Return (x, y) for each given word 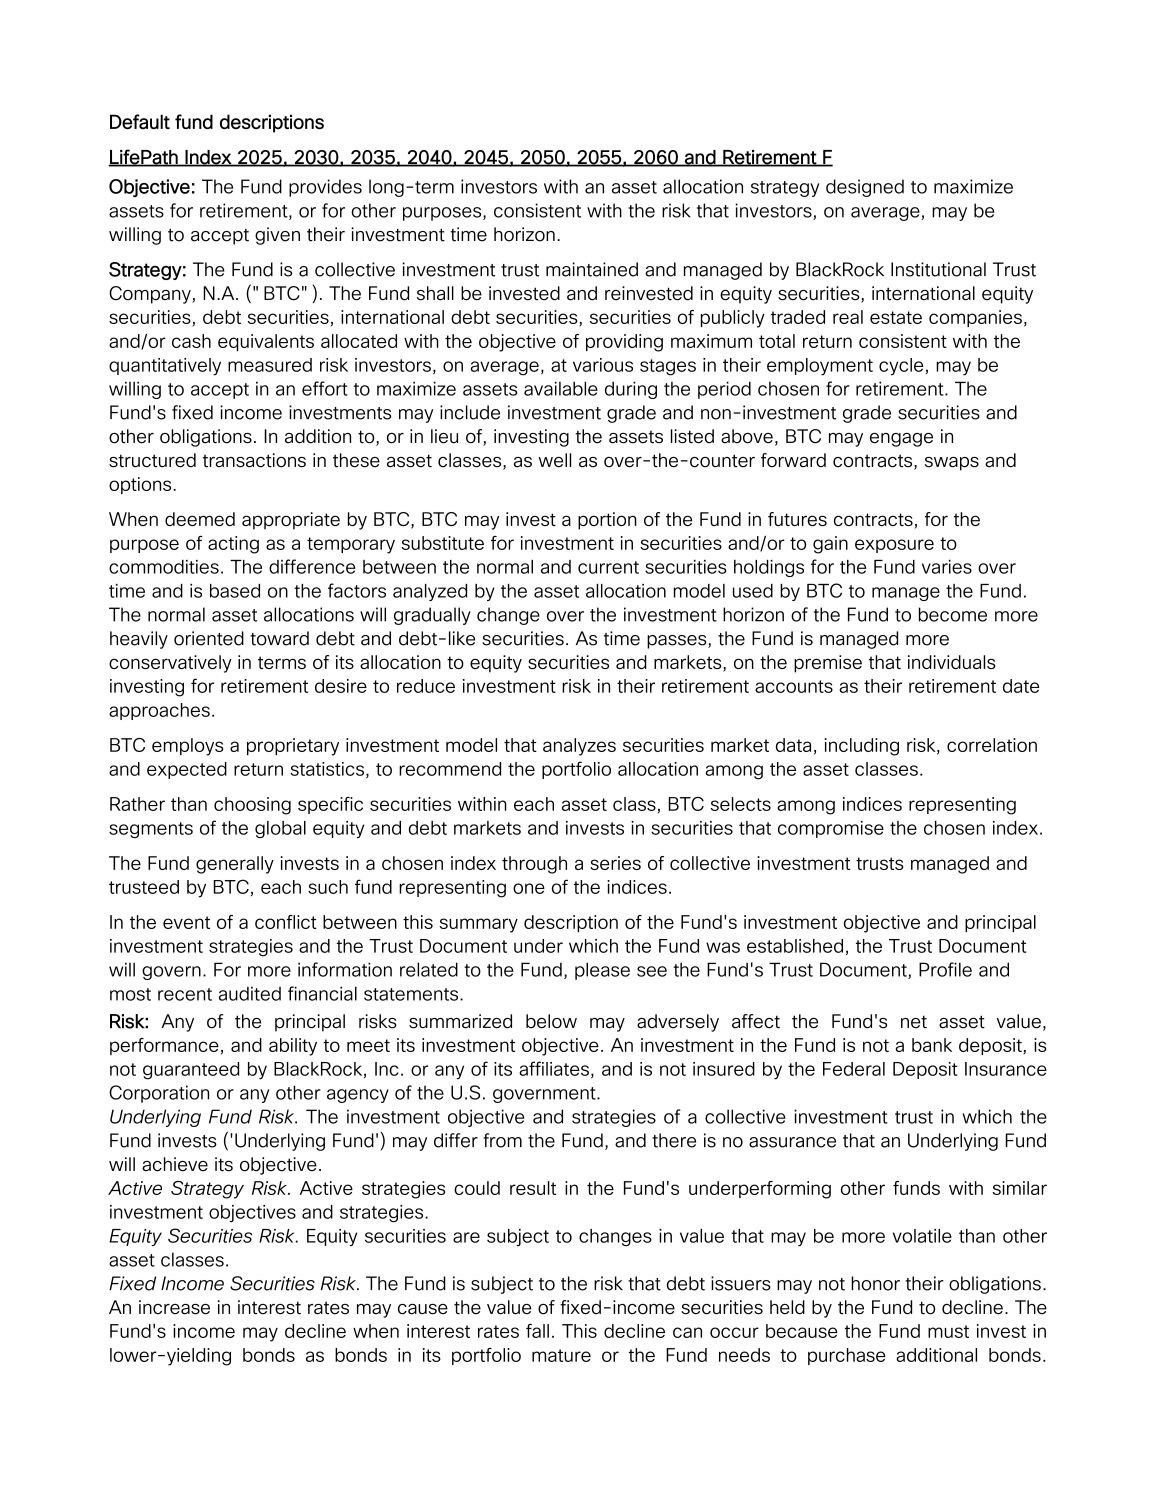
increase (174, 1307)
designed (865, 188)
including (862, 747)
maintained (592, 269)
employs (188, 747)
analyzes (579, 747)
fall (537, 1331)
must (948, 1331)
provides (325, 188)
